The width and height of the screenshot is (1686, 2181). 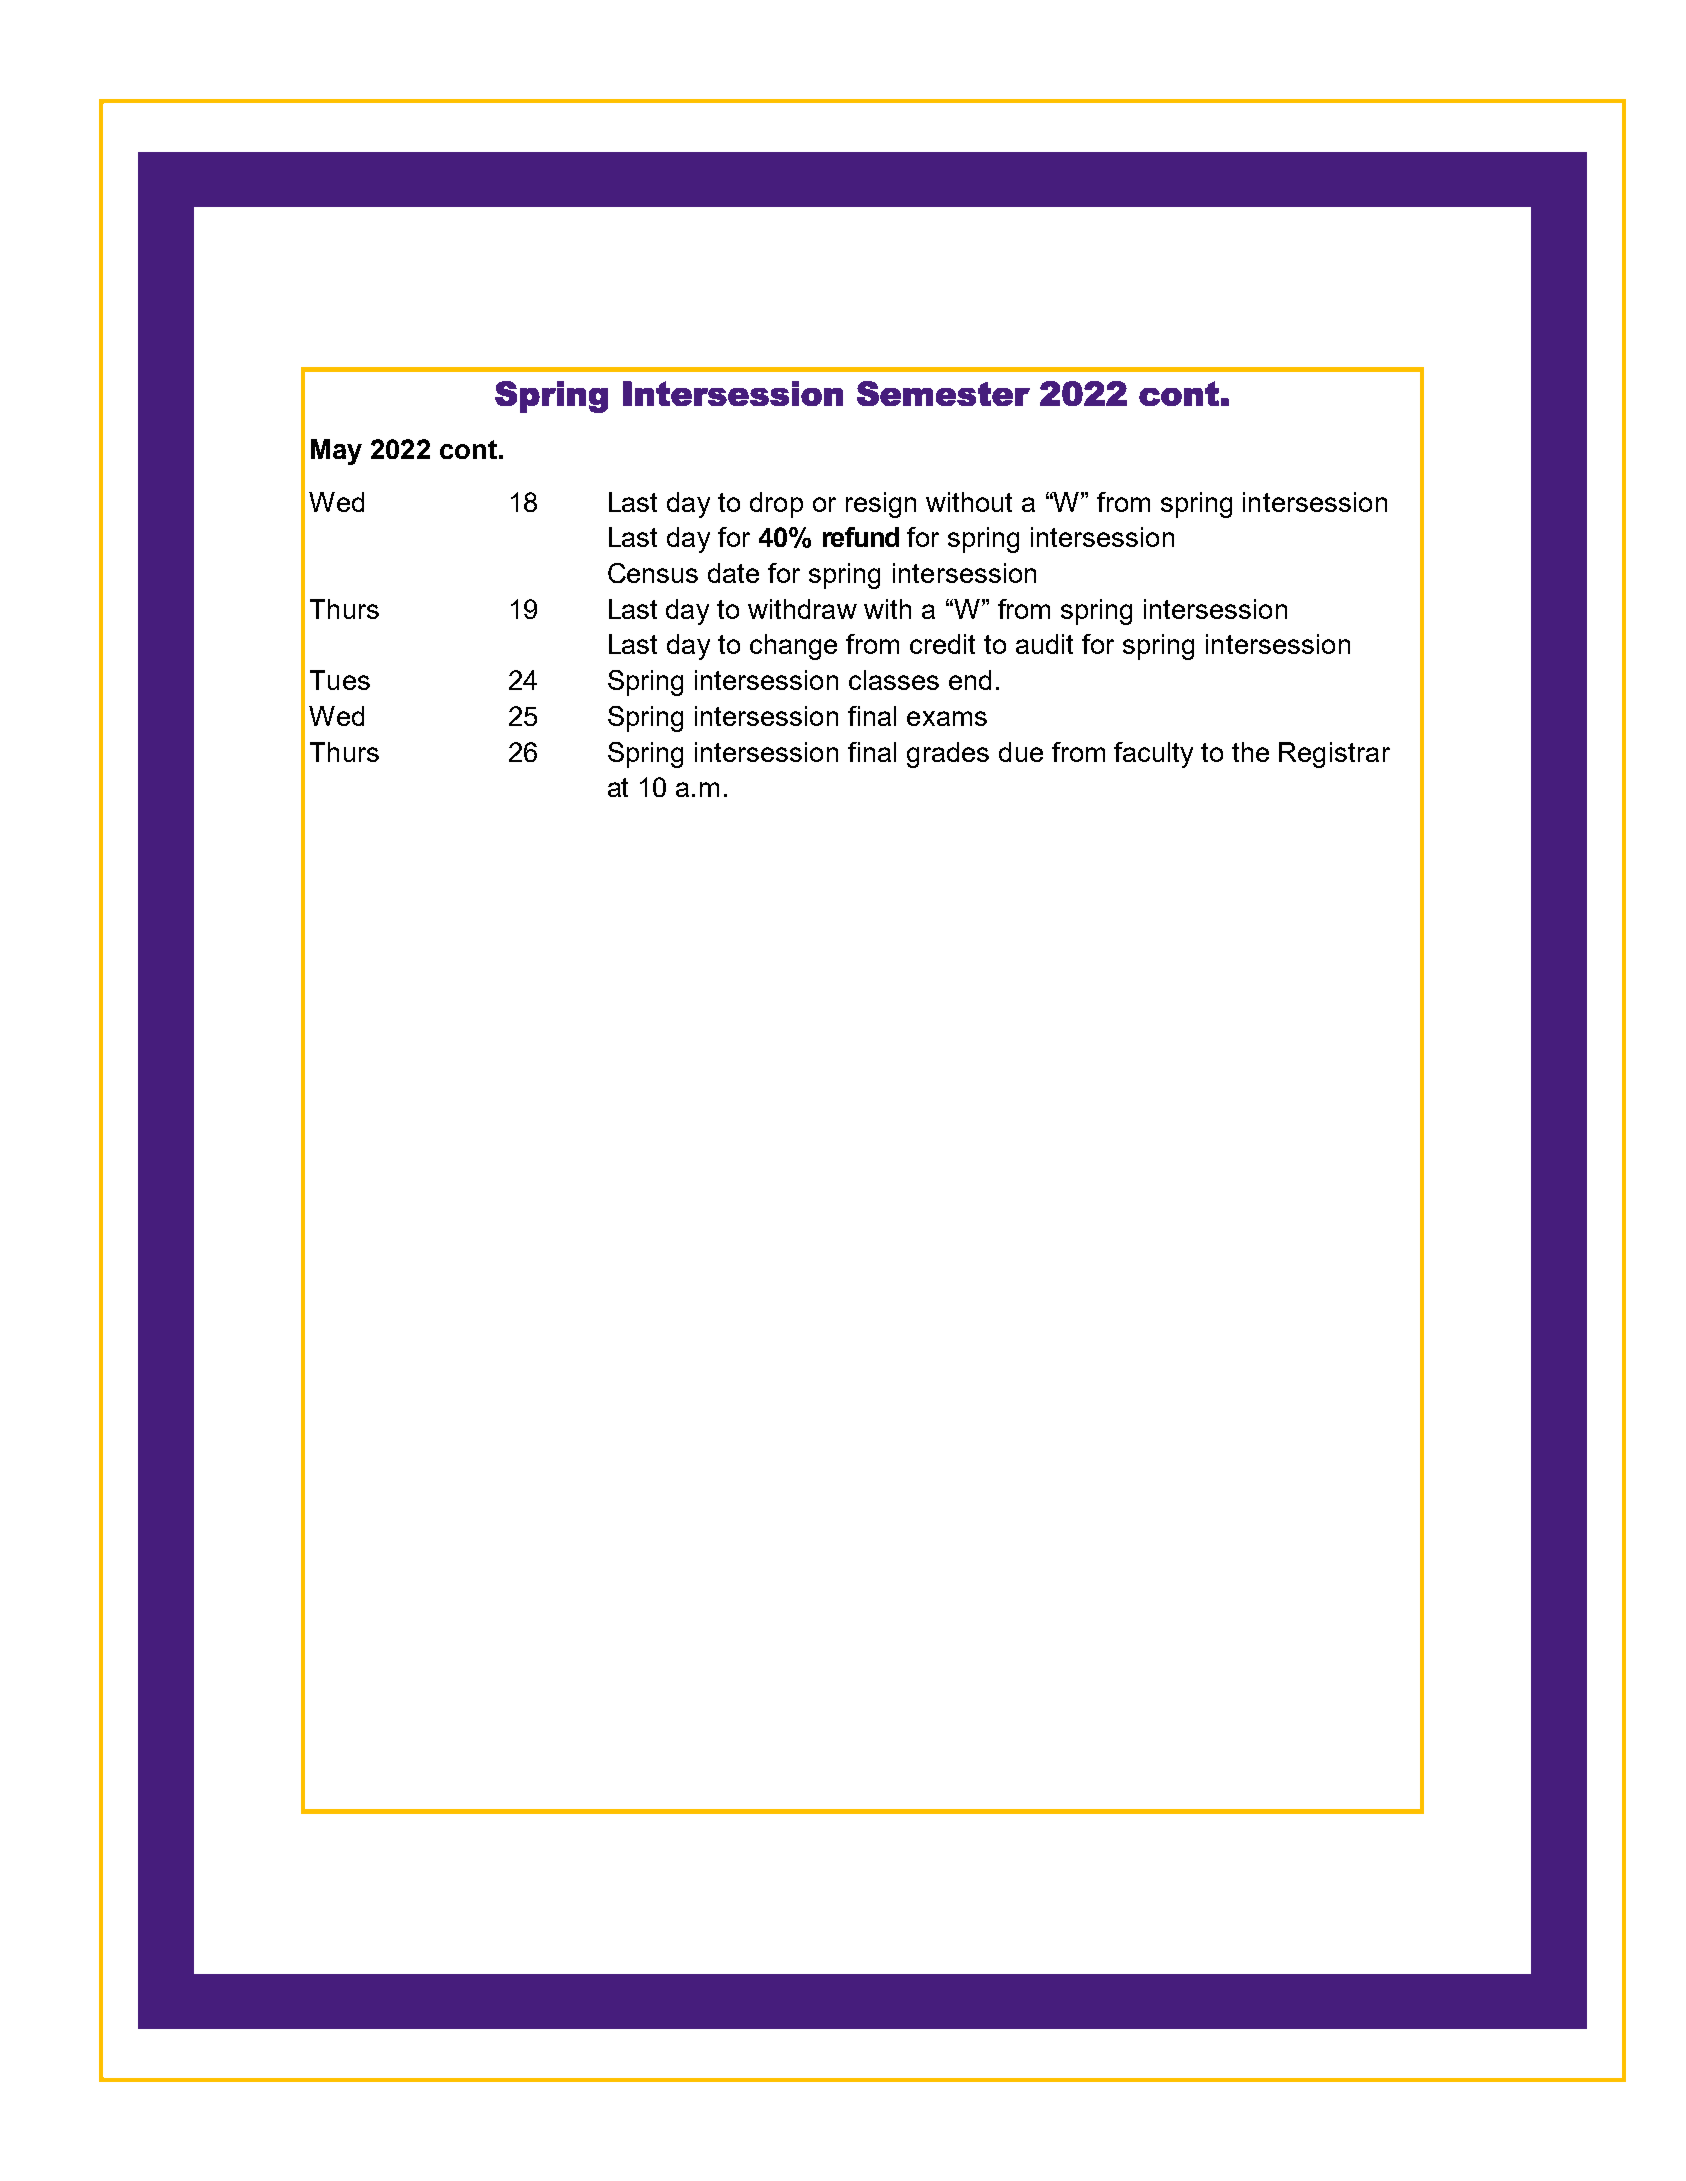 What do you see at coordinates (881, 505) in the screenshot?
I see `resign` at bounding box center [881, 505].
